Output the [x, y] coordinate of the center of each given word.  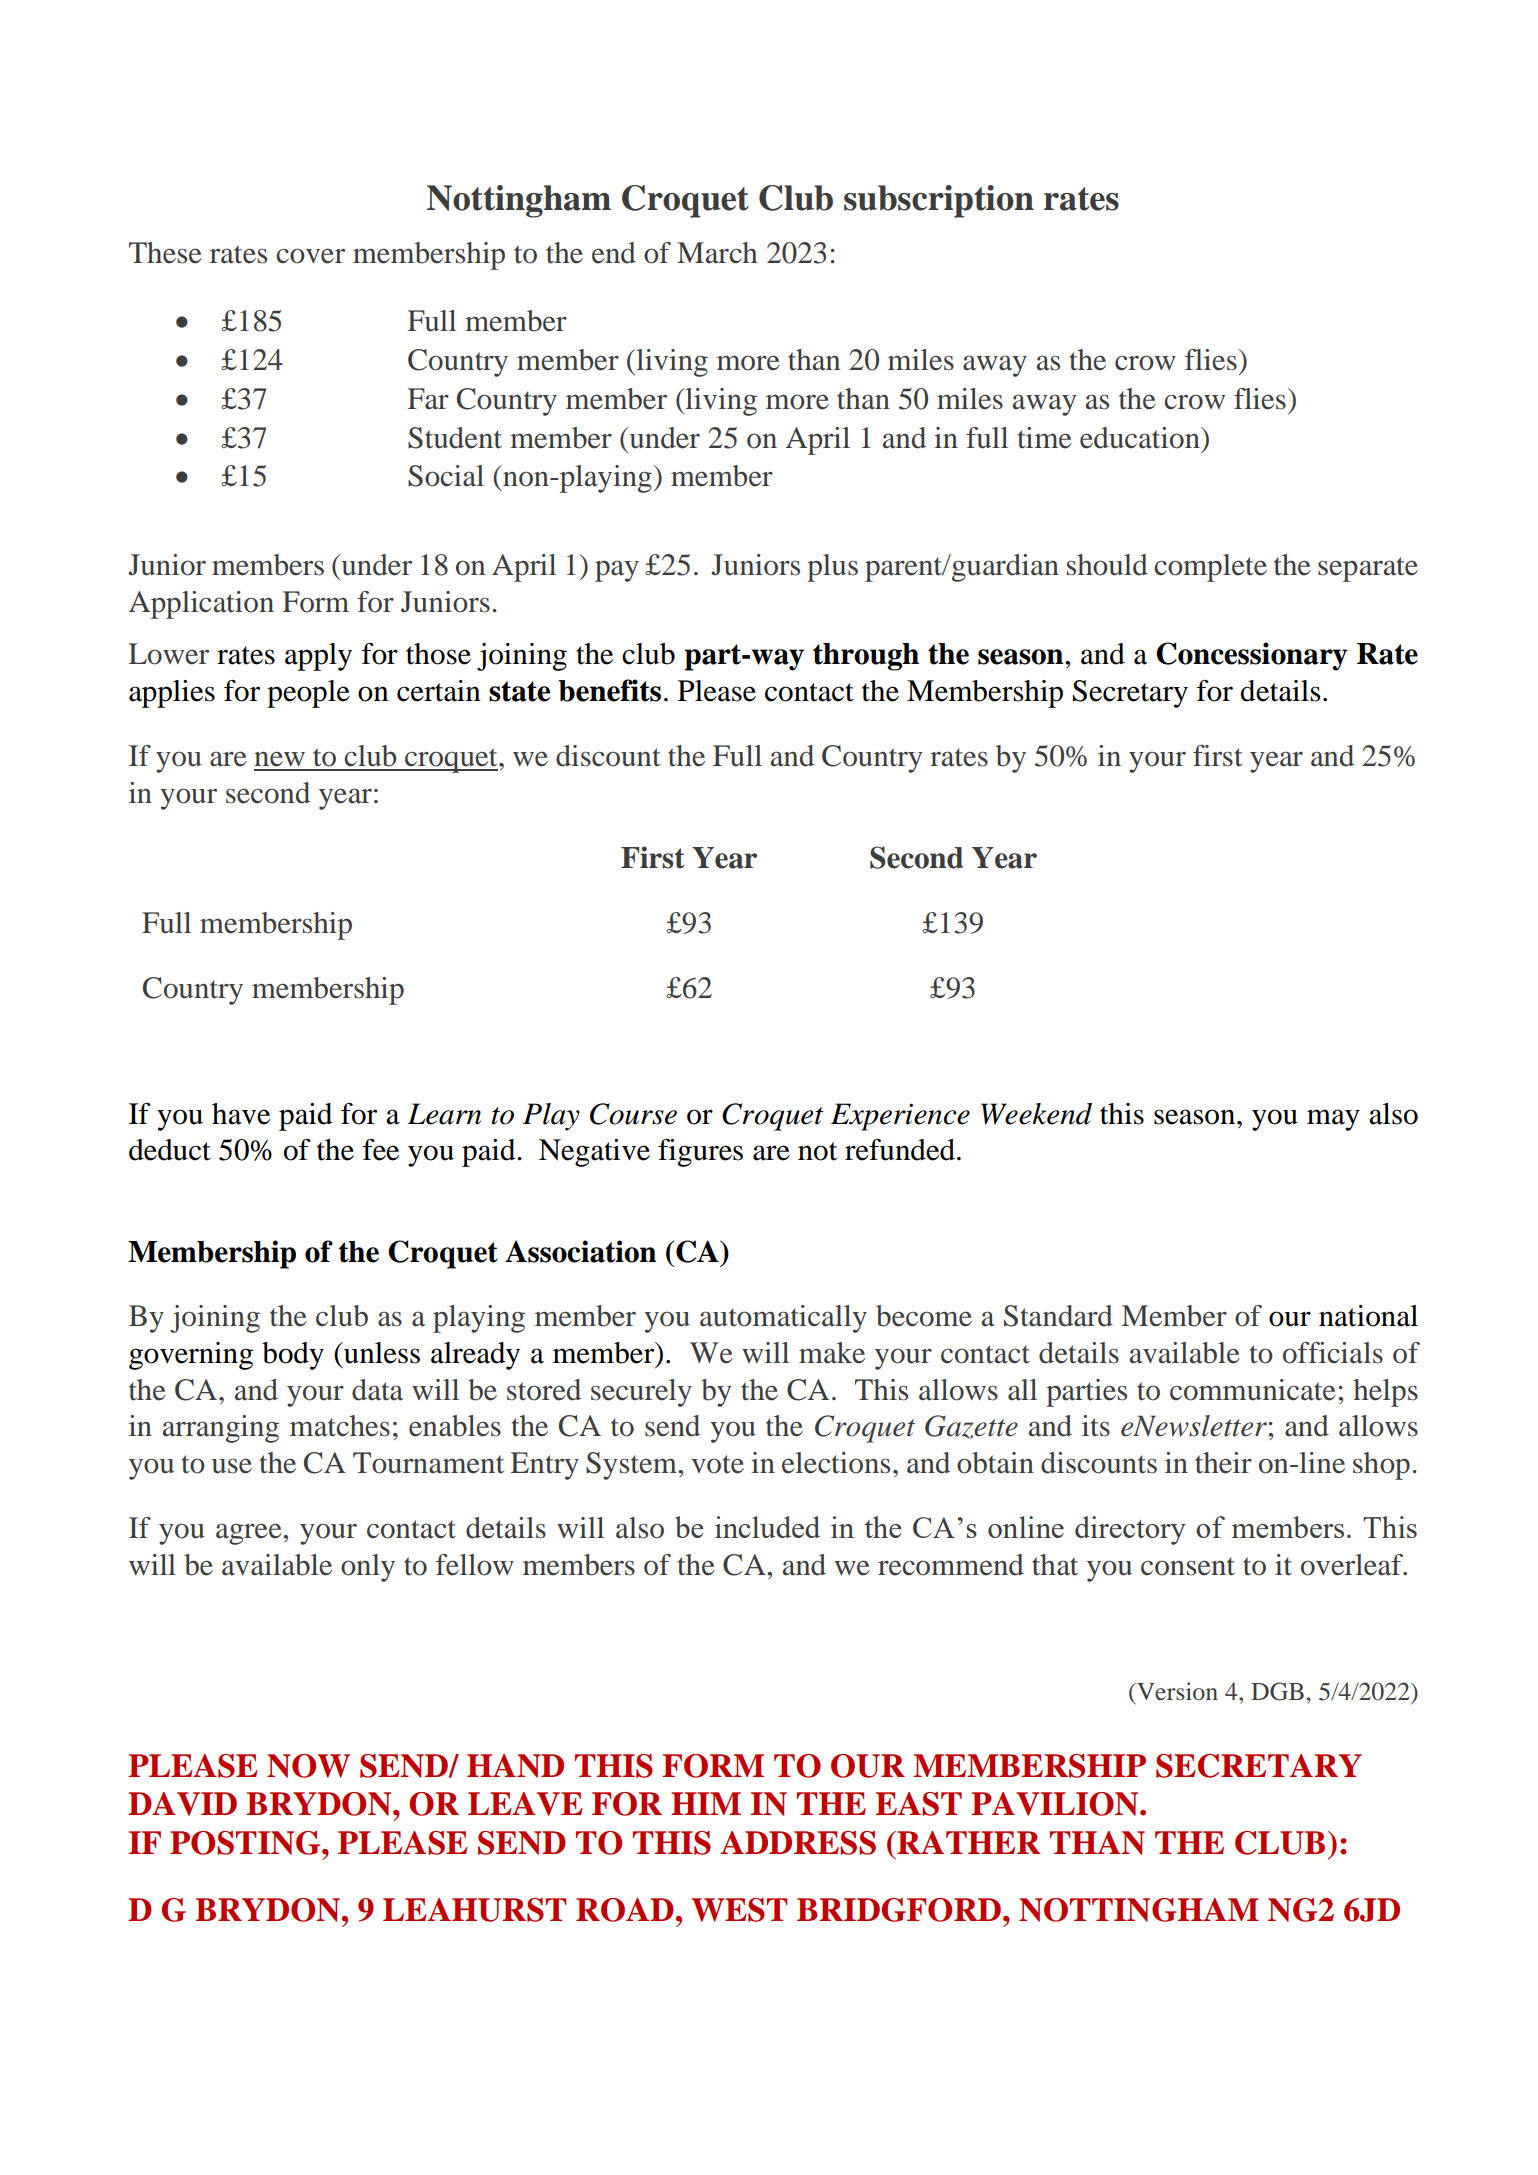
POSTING [246, 1843]
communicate [1253, 1390]
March [717, 253]
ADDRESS [798, 1843]
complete [1210, 568]
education [1141, 438]
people [308, 694]
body [293, 1356]
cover [310, 256]
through [866, 657]
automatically [783, 1319]
